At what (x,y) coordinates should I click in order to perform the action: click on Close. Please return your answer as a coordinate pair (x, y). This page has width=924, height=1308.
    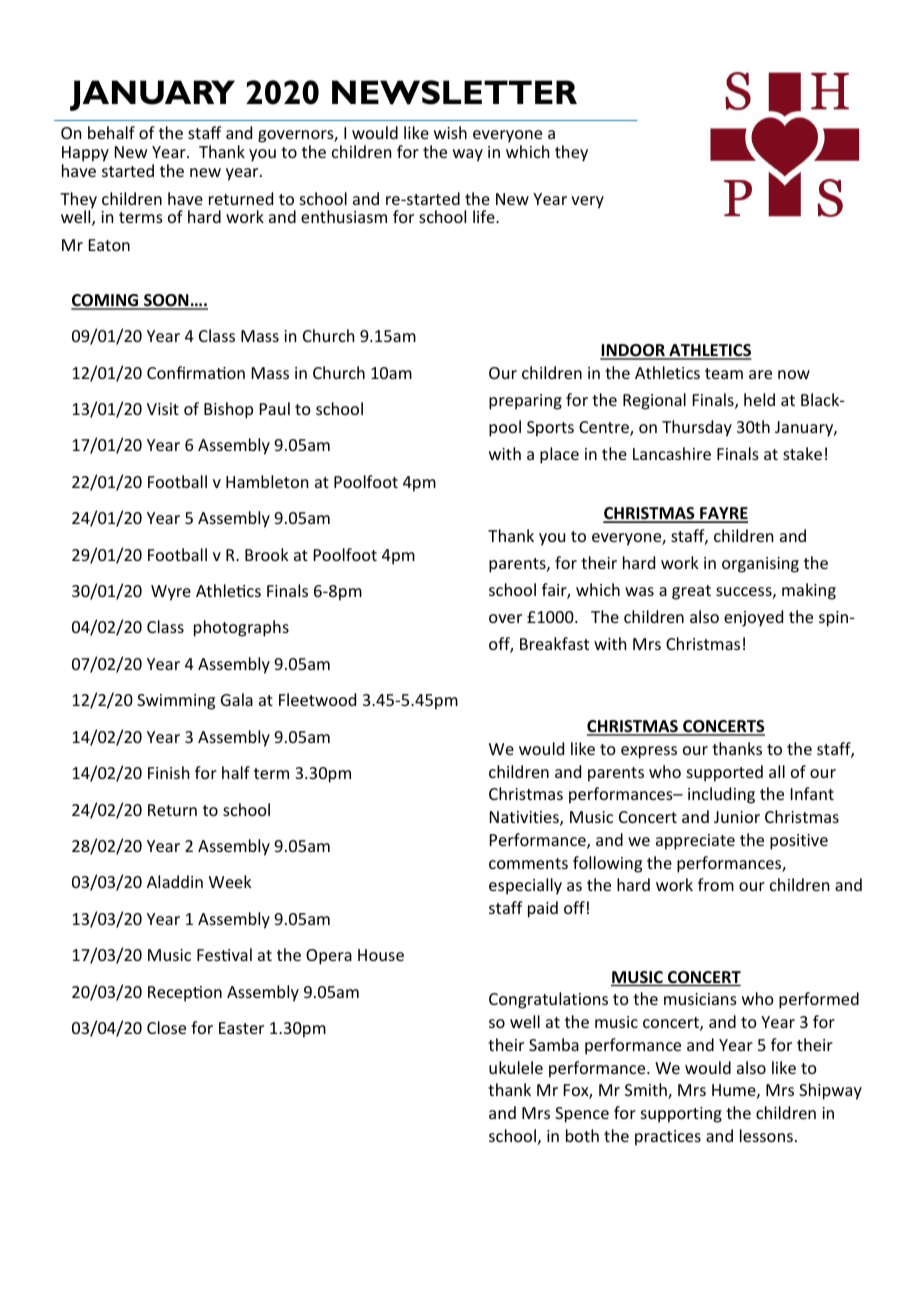
    Looking at the image, I should click on (166, 1027).
